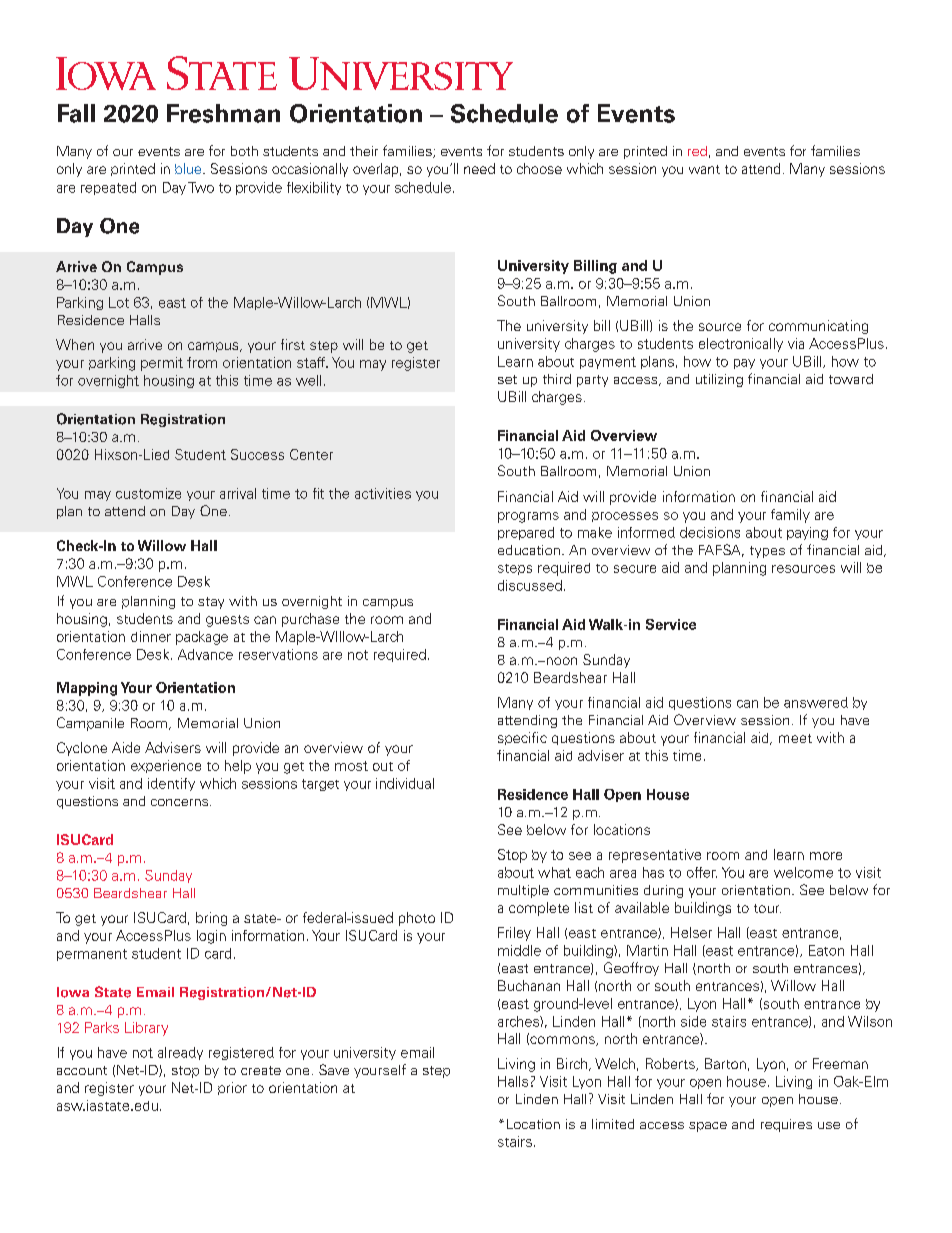 This screenshot has height=1233, width=952. I want to click on utilizing, so click(719, 380).
